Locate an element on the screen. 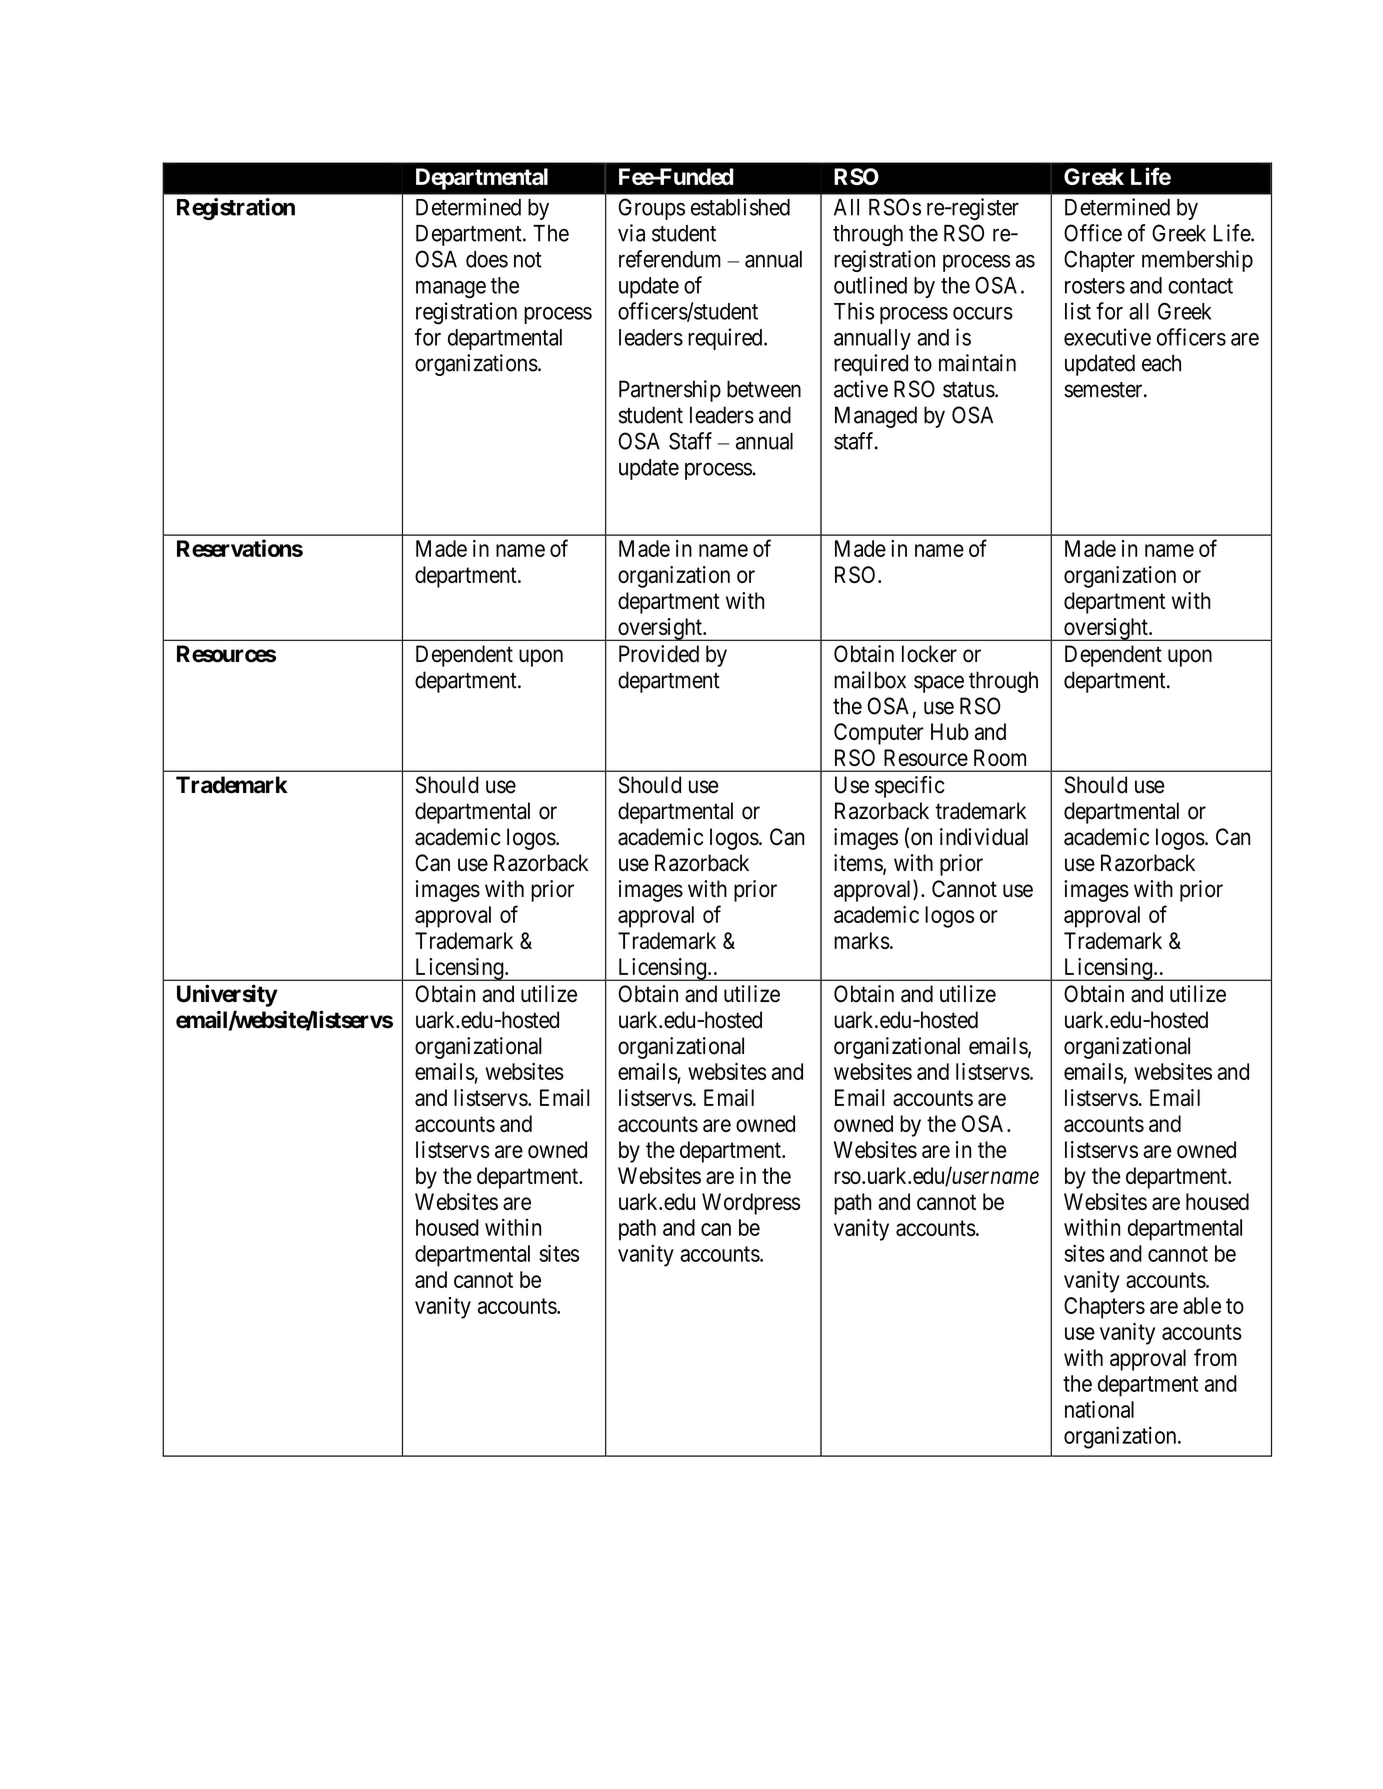 The height and width of the screenshot is (1789, 1383). Provided is located at coordinates (659, 654).
